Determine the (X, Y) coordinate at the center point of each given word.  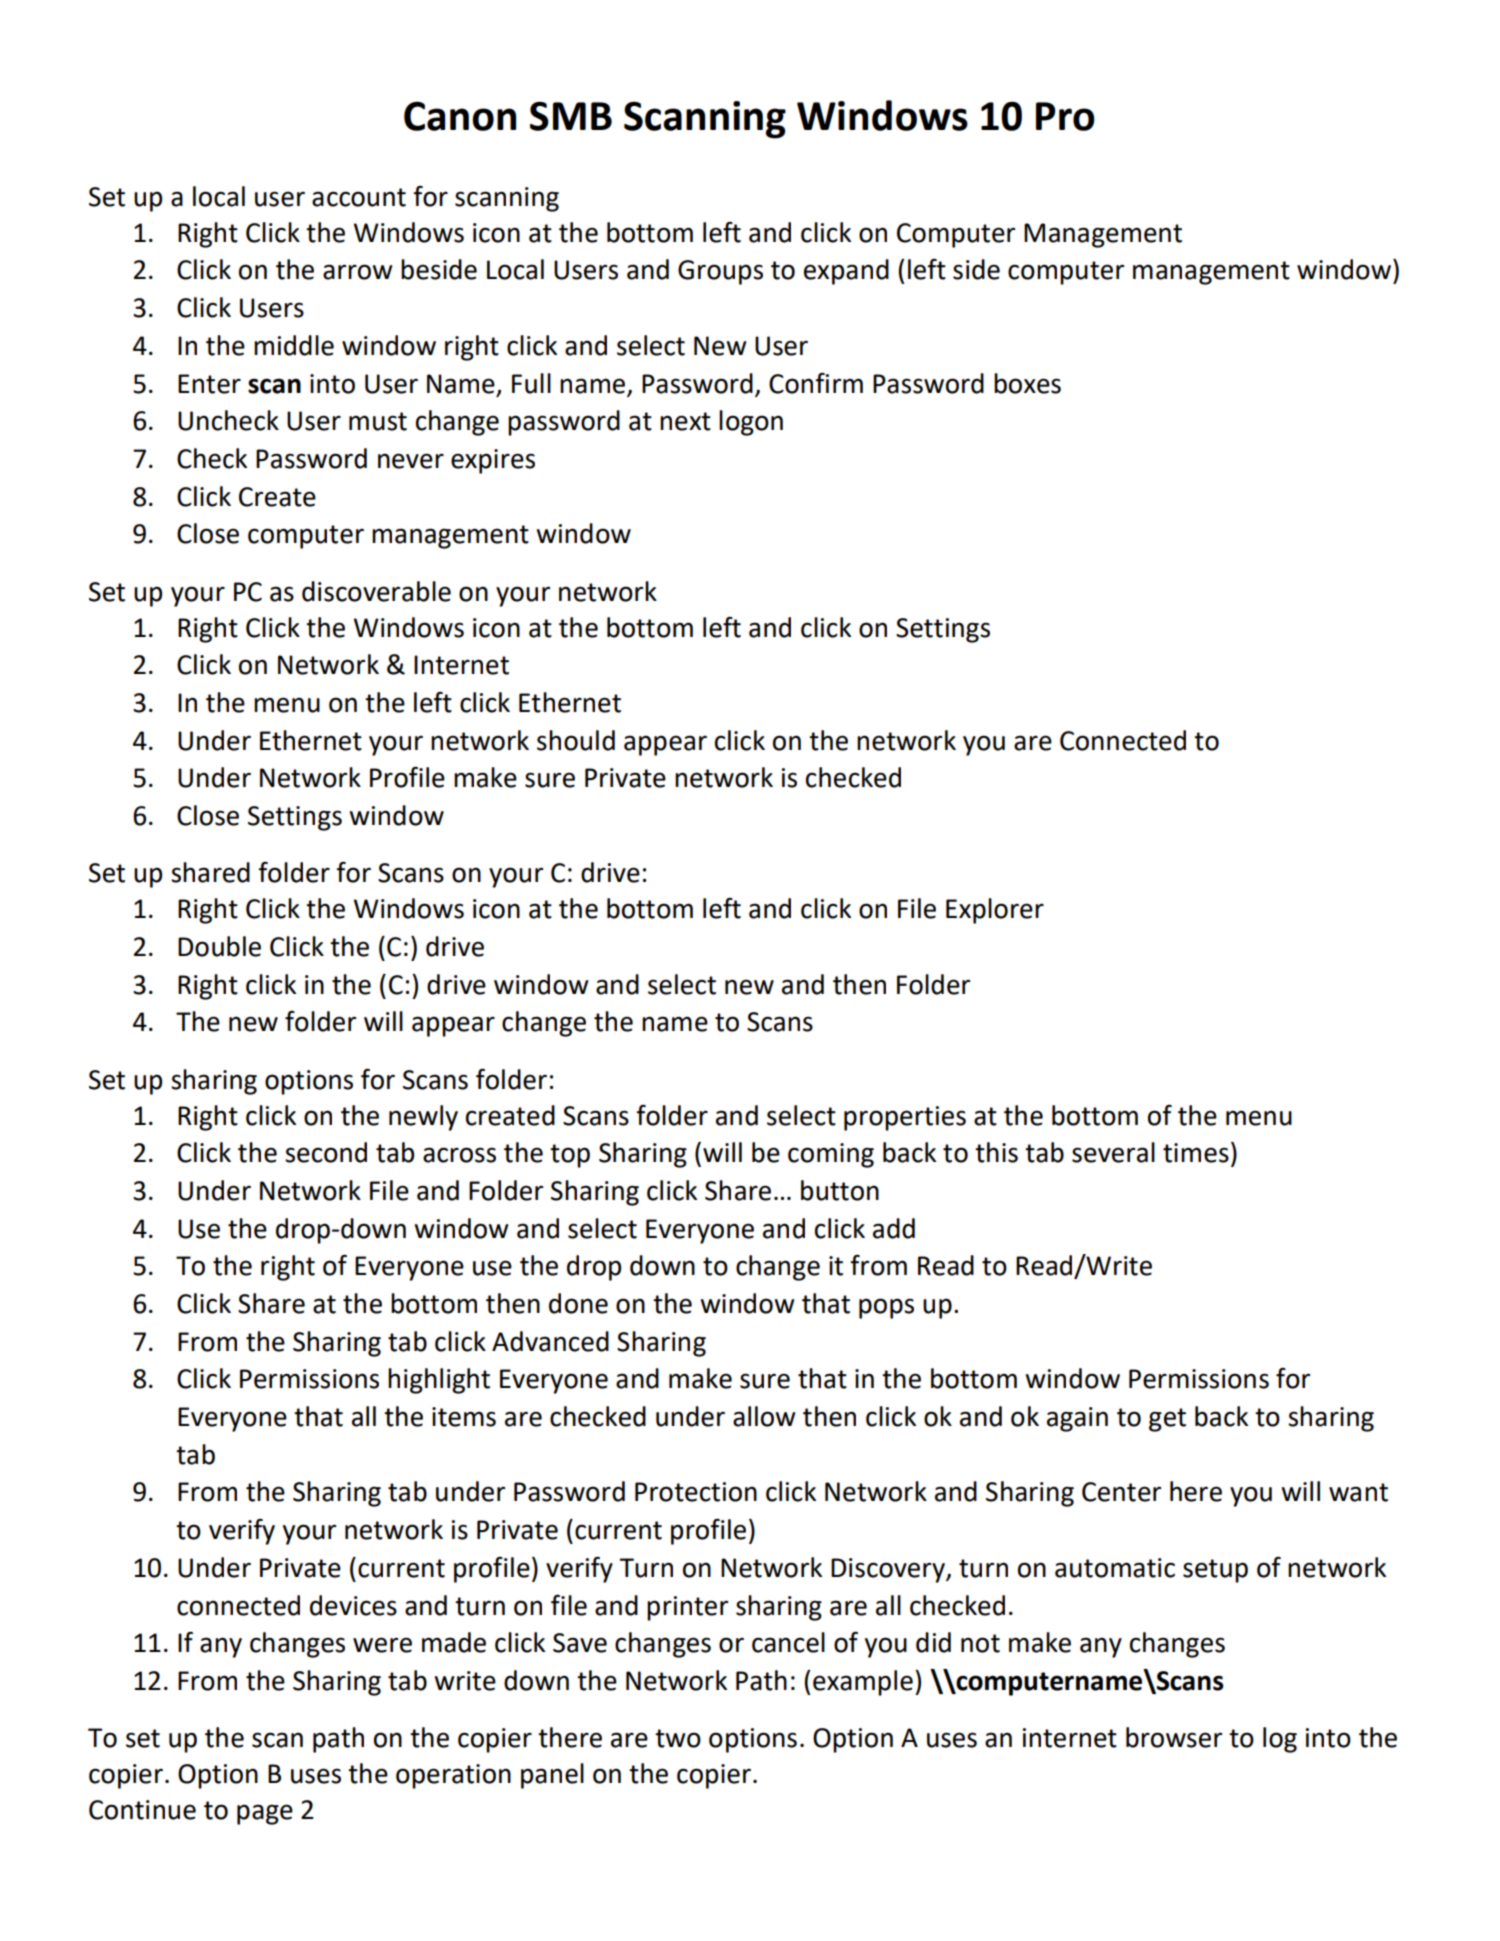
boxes (1027, 383)
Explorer (995, 911)
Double (219, 946)
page (265, 1814)
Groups (720, 272)
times (1196, 1153)
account (359, 197)
